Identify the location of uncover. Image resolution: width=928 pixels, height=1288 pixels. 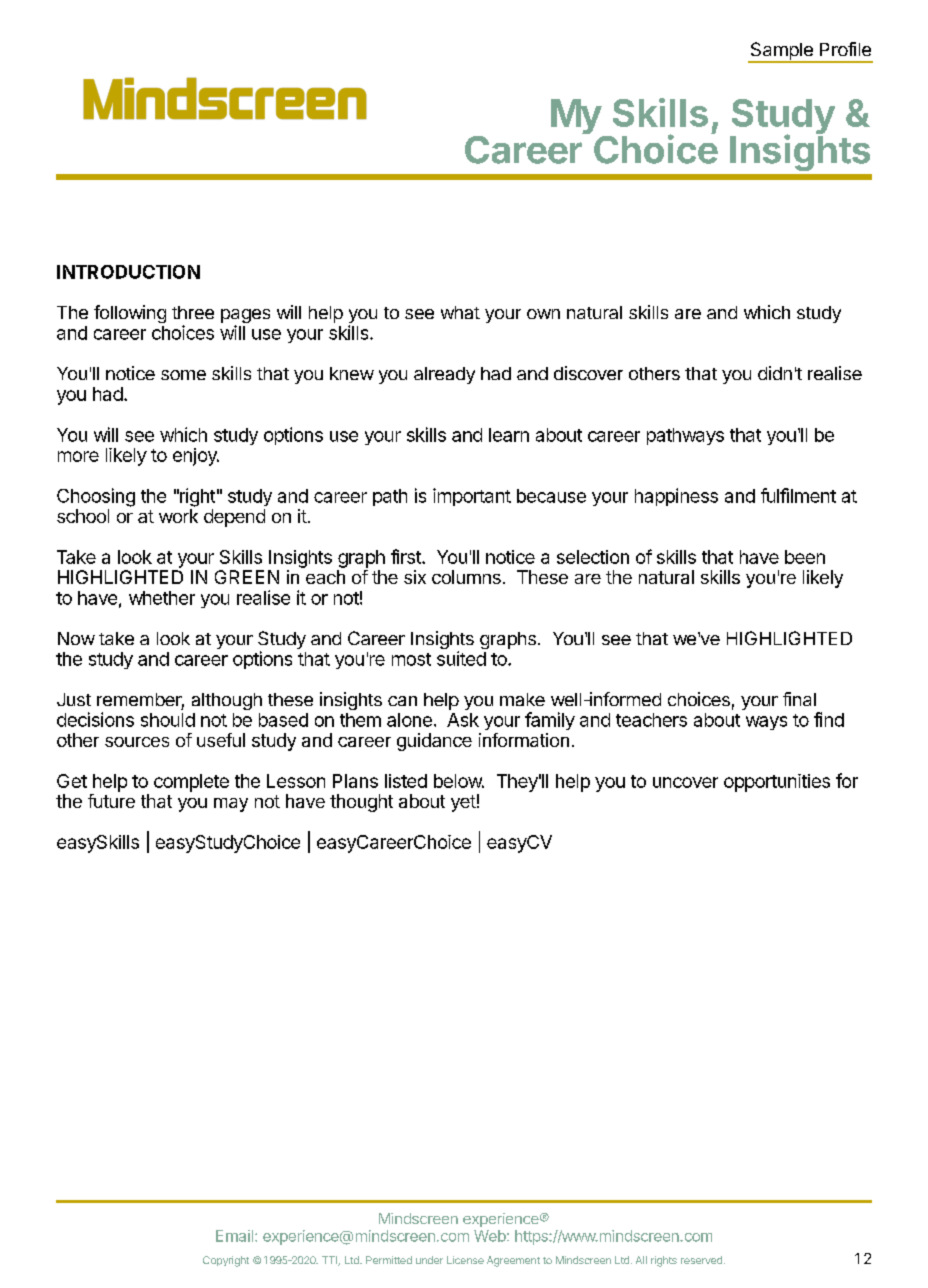
(685, 782).
